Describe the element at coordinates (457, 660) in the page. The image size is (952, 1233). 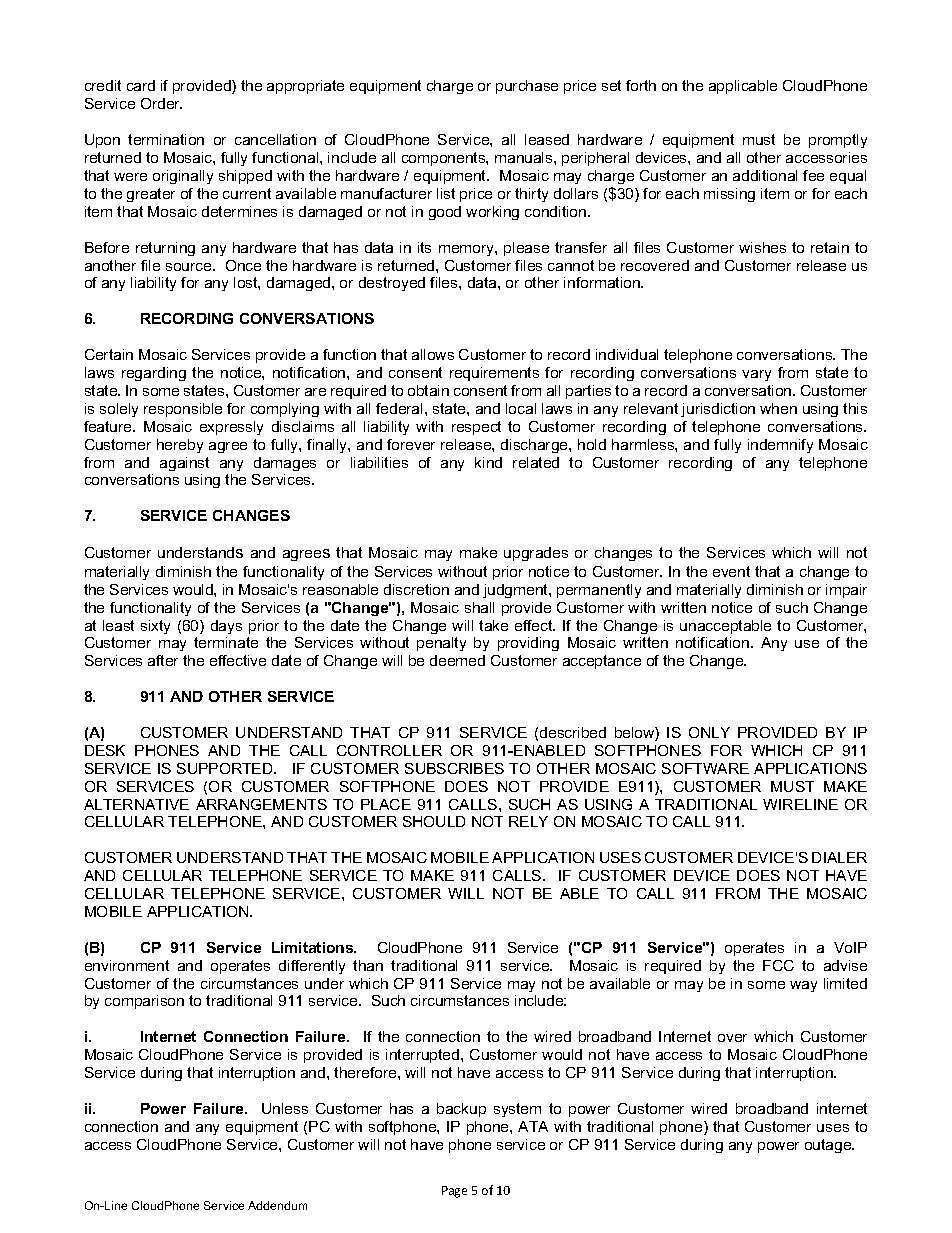
I see `deemed` at that location.
